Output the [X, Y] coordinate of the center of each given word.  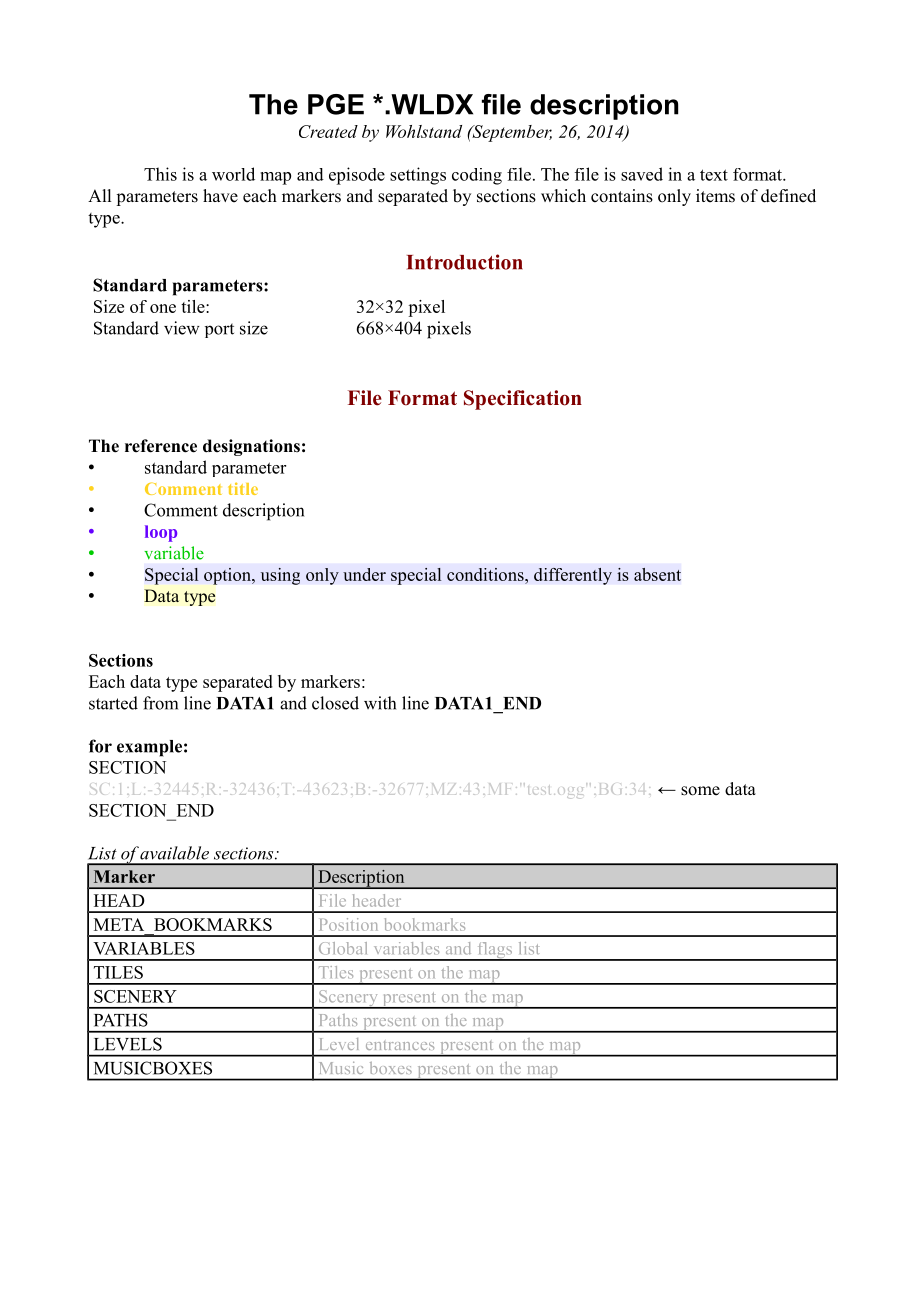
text [714, 175]
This [160, 174]
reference [161, 446]
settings [418, 176]
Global [343, 948]
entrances [400, 1045]
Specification [523, 400]
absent [657, 574]
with [380, 703]
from [160, 703]
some [700, 791]
